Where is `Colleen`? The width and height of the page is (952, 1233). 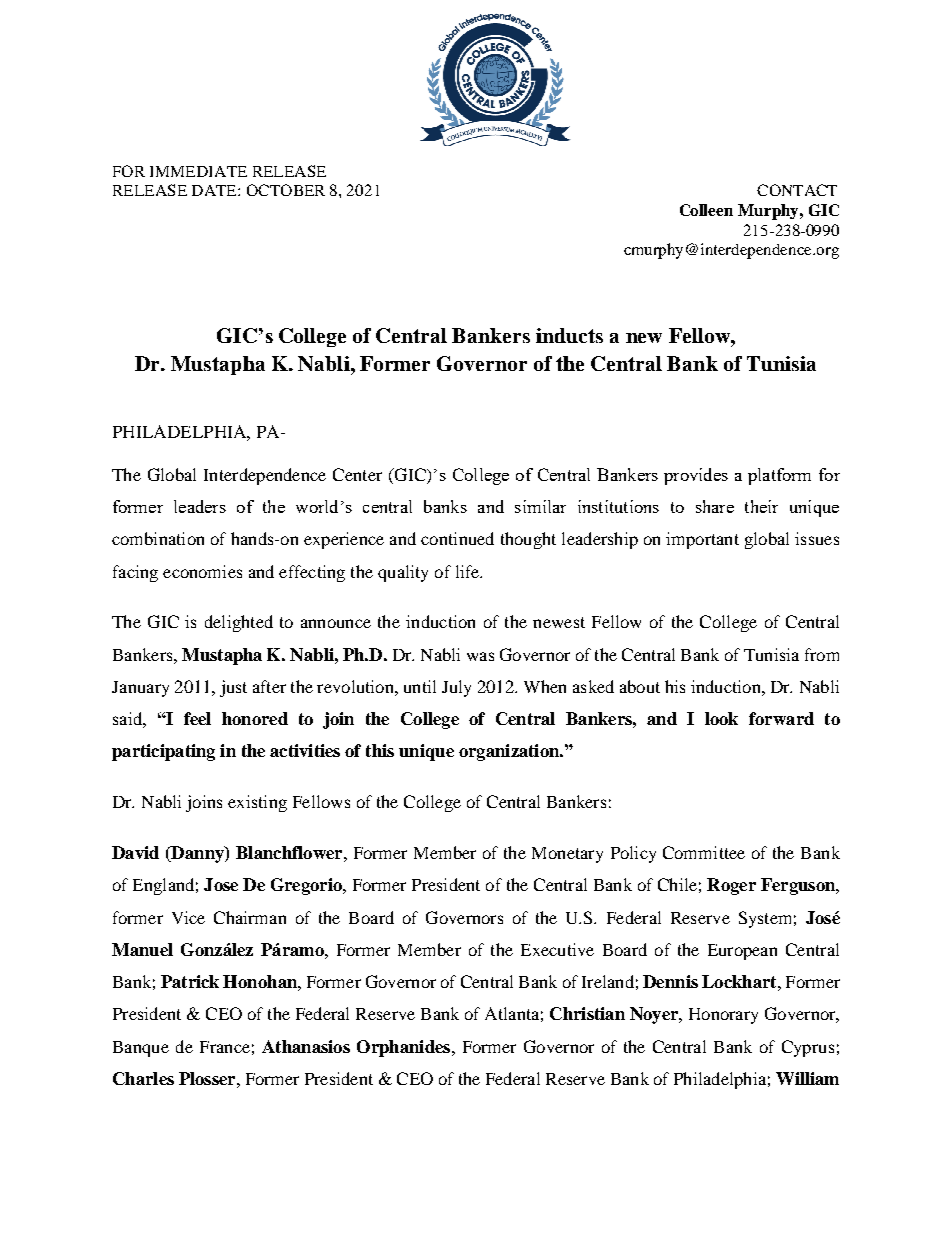
Colleen is located at coordinates (706, 210).
